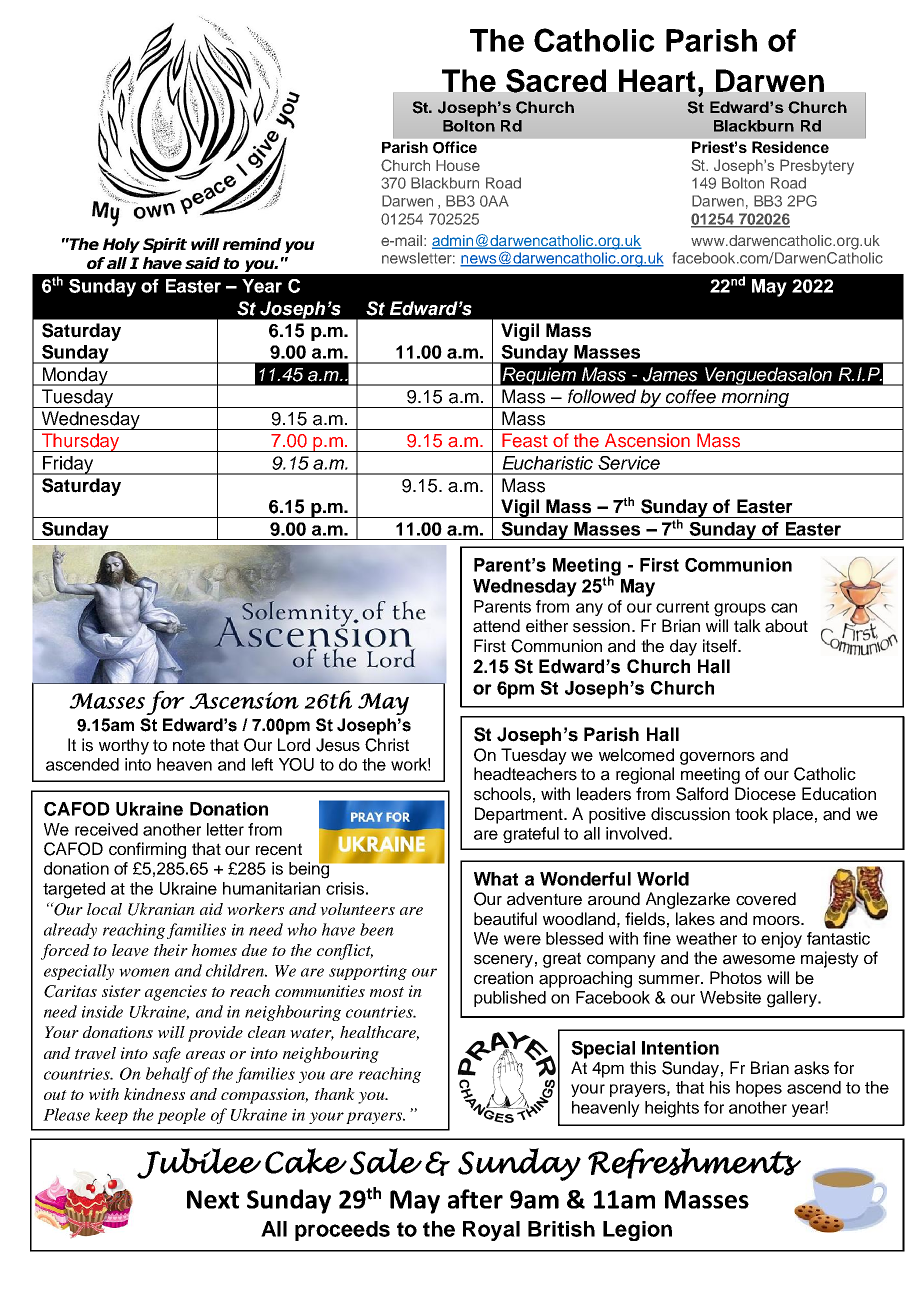  I want to click on attend, so click(496, 626).
